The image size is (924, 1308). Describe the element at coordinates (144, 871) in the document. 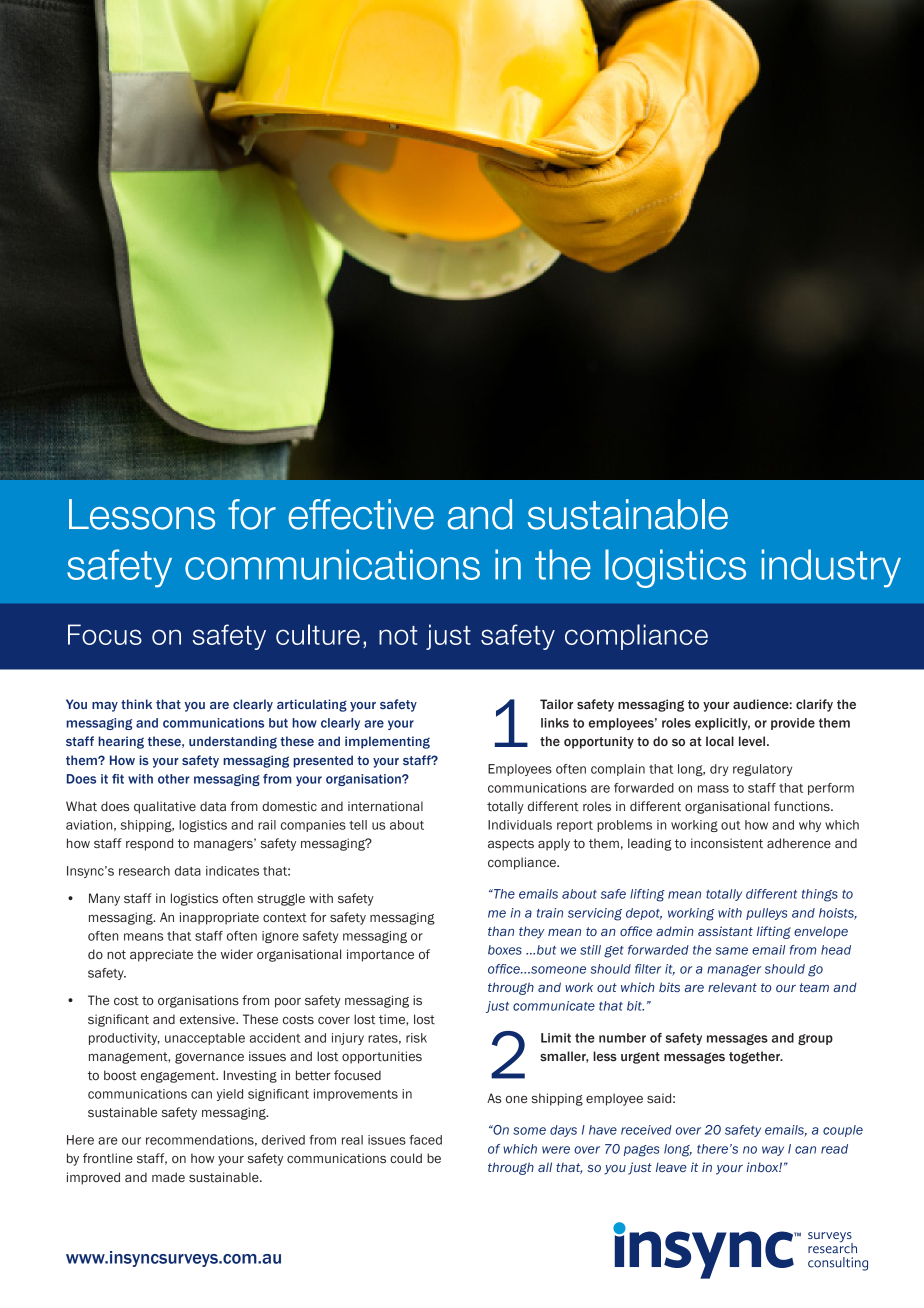

I see `research` at that location.
